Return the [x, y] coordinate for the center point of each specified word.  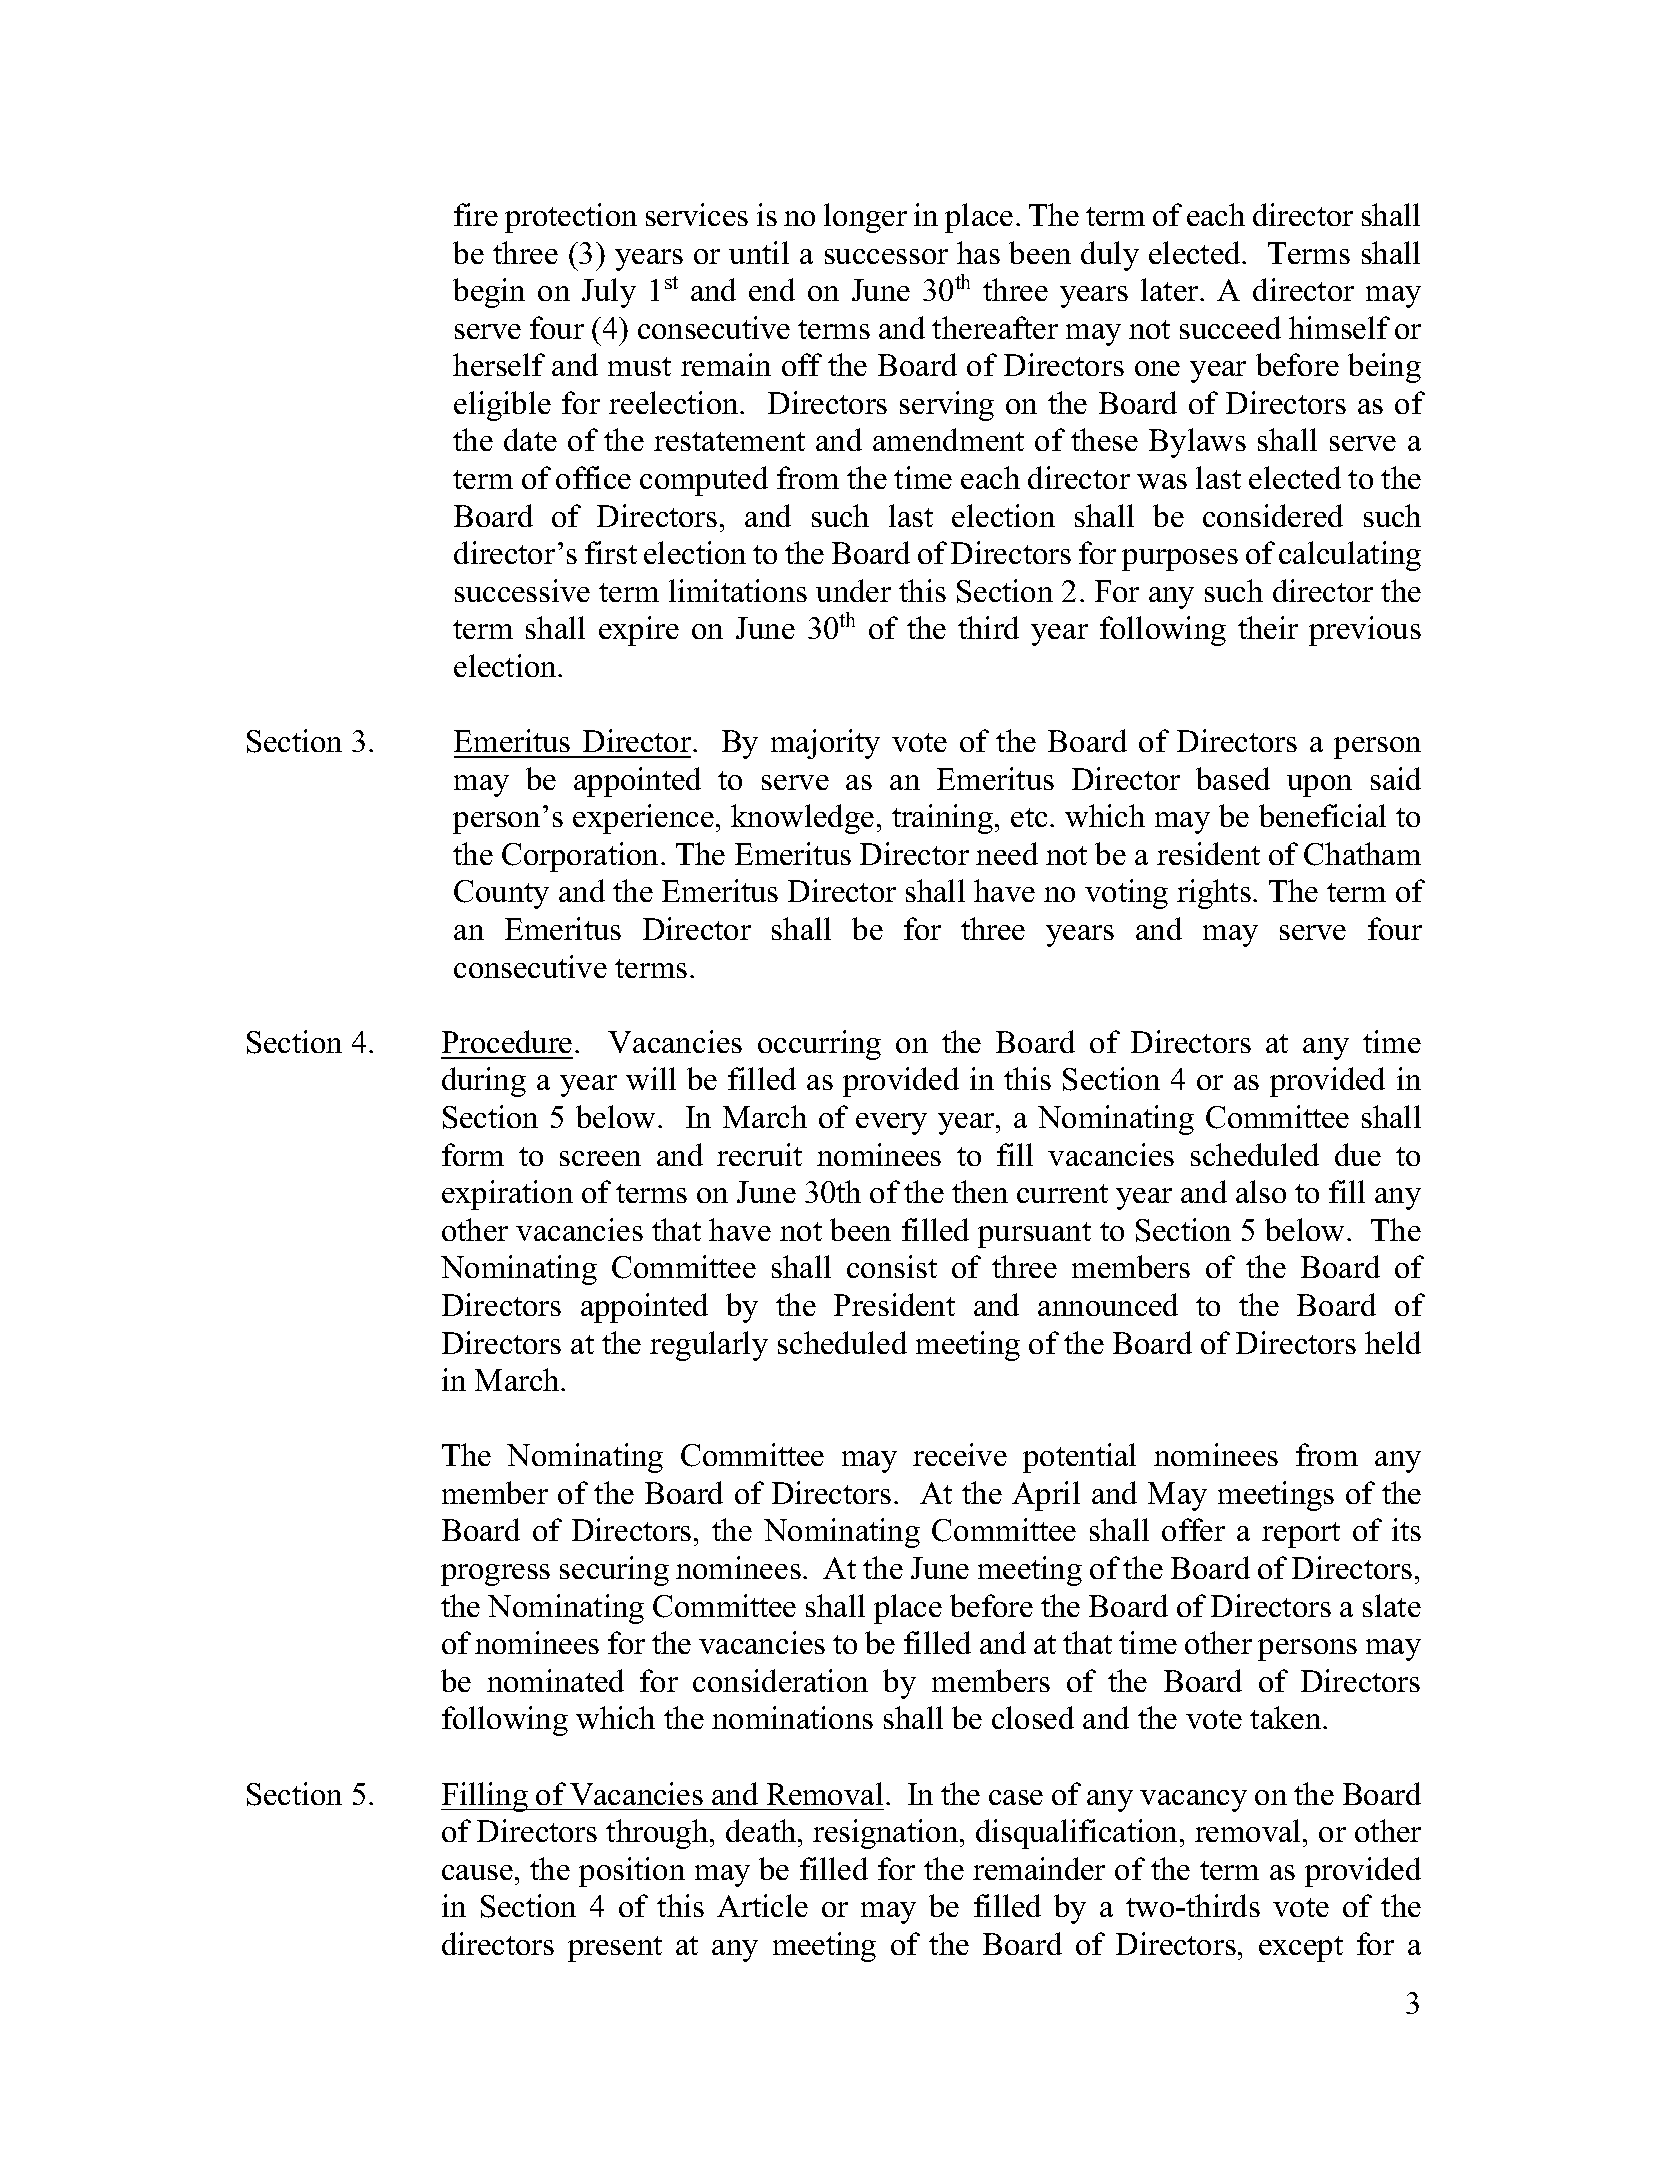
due [1358, 1154]
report [1301, 1535]
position [632, 1872]
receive [960, 1454]
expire [639, 631]
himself [1339, 327]
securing [614, 1571]
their [1268, 627]
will [651, 1078]
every [891, 1124]
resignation [887, 1834]
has [978, 252]
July [609, 293]
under [853, 590]
